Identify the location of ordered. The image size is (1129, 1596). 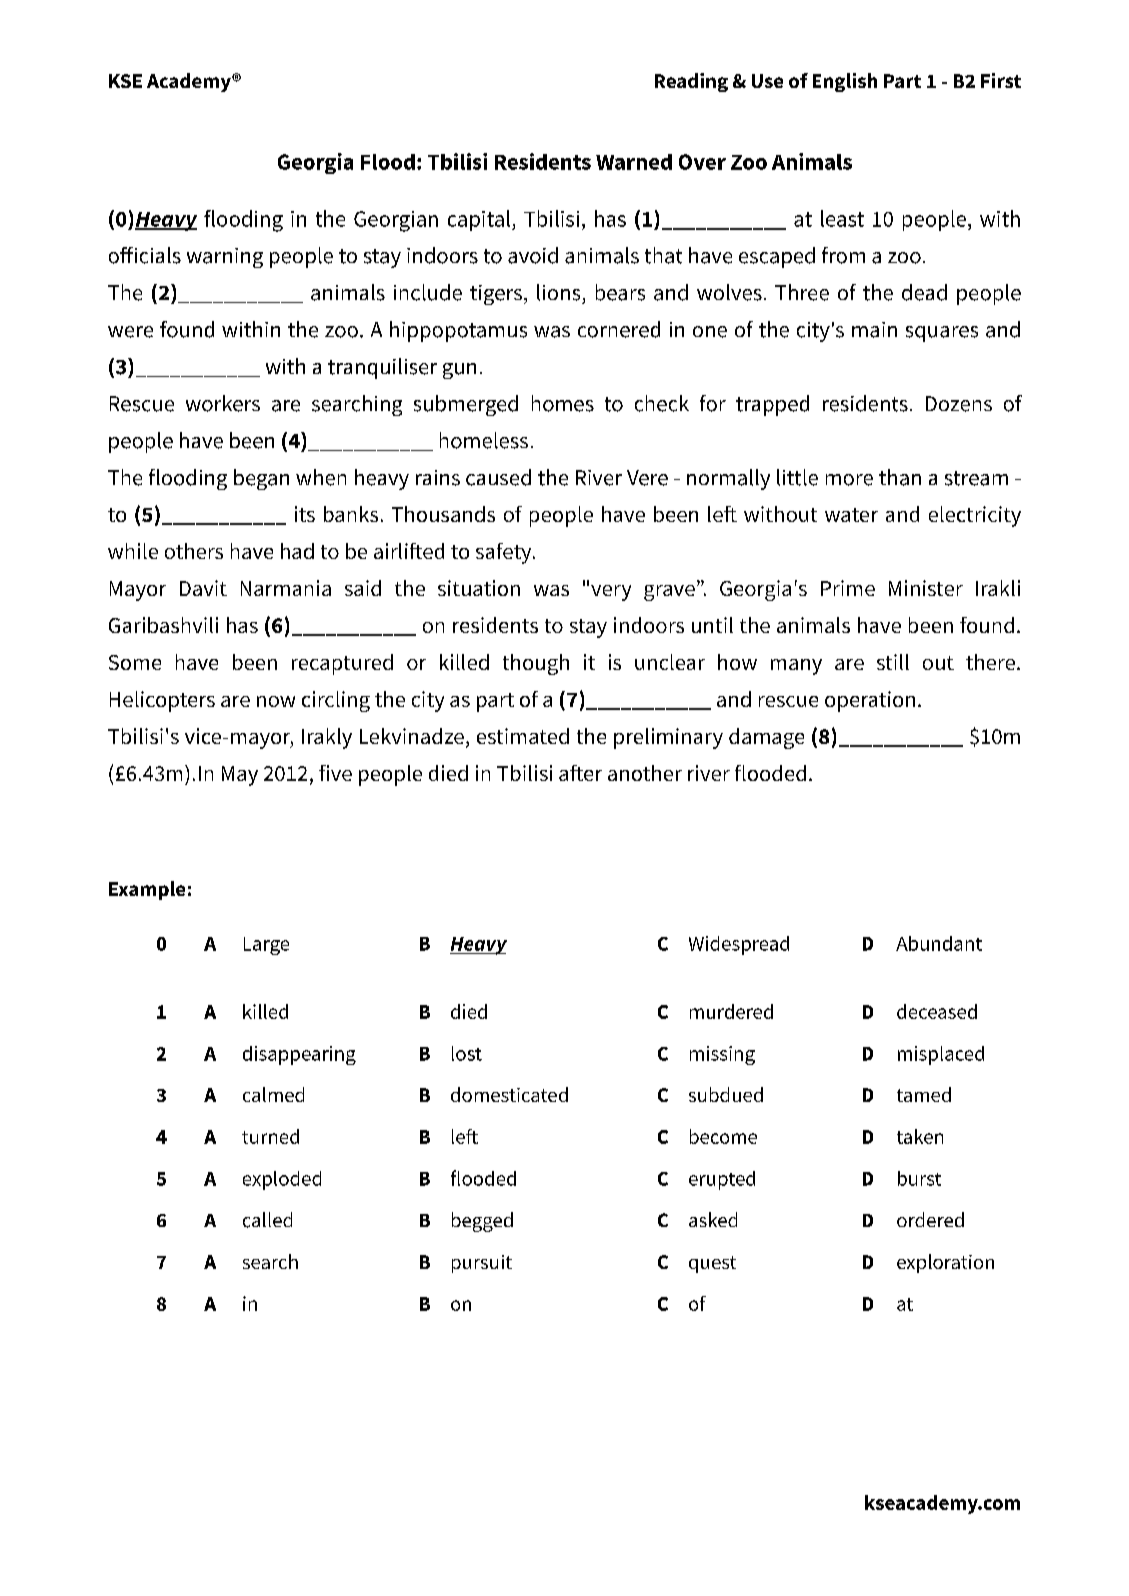
(930, 1219).
